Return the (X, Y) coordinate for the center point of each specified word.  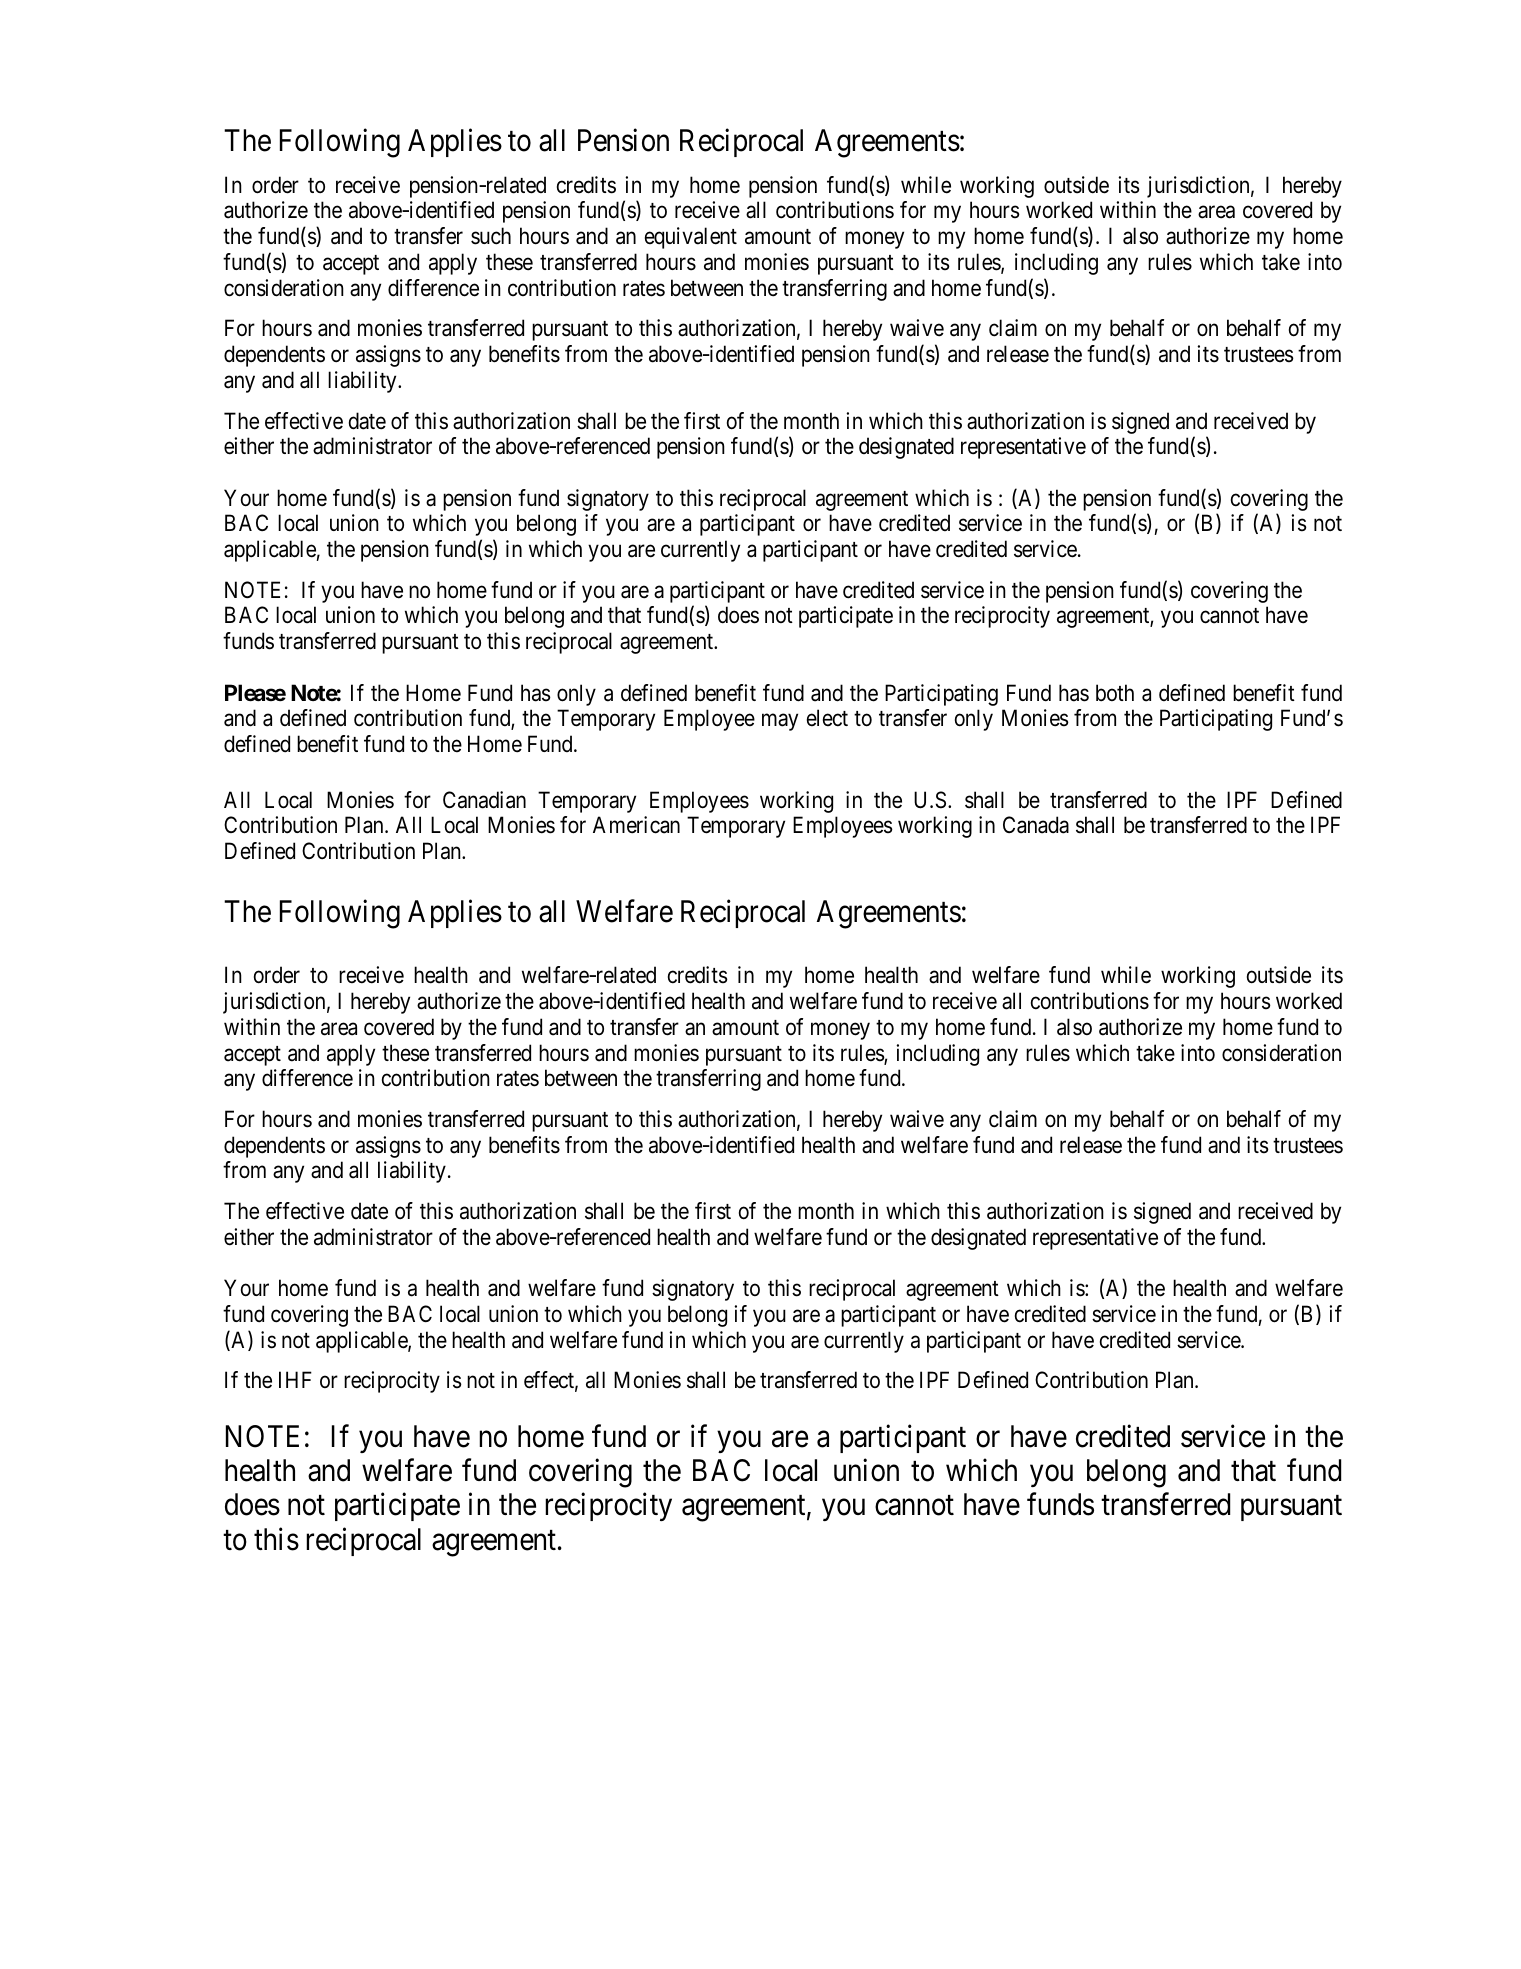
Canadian (484, 800)
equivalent (691, 238)
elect (827, 718)
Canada (1036, 825)
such (491, 236)
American (636, 825)
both (1115, 693)
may (780, 722)
